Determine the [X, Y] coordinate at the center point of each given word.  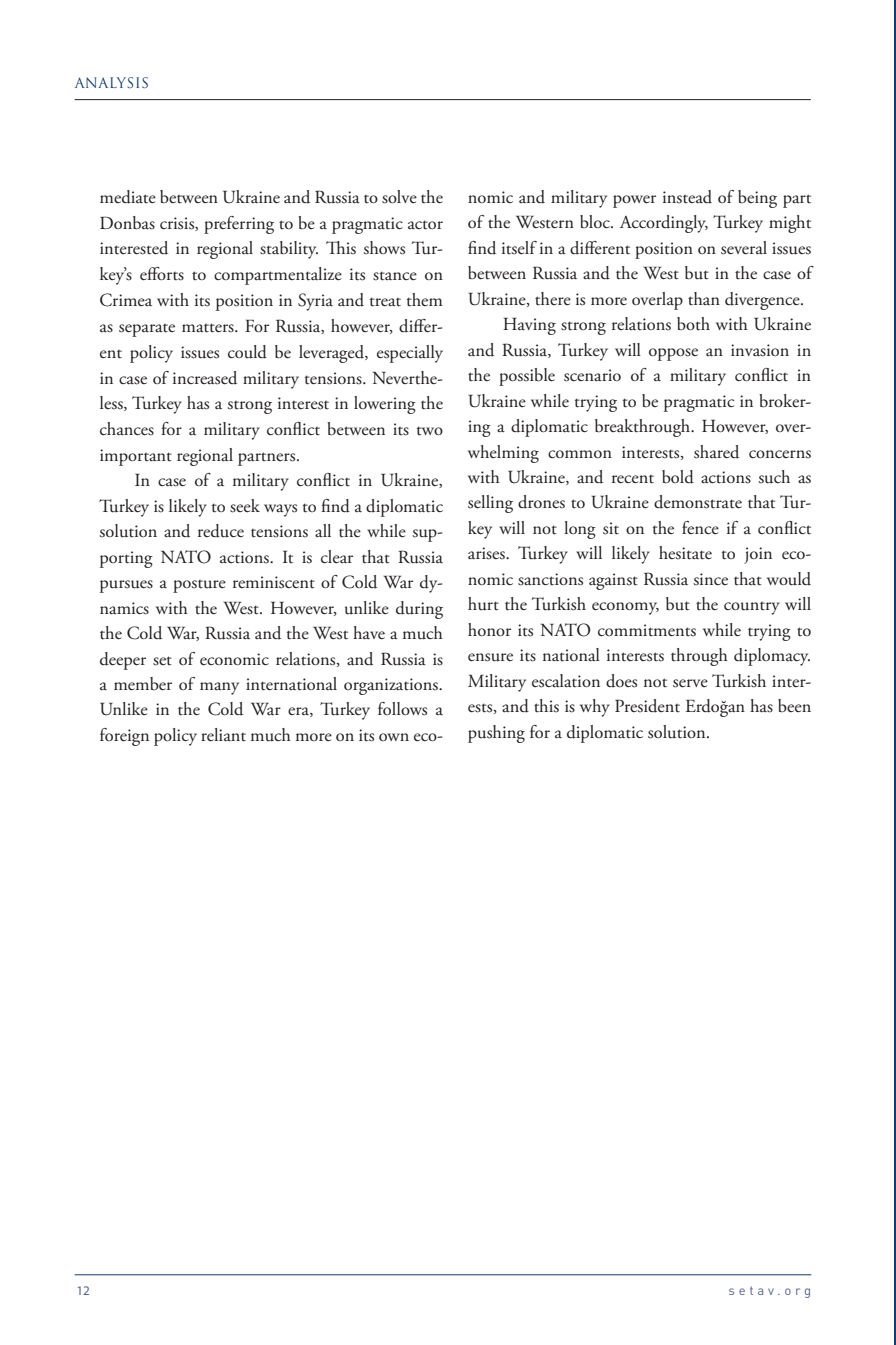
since [711, 579]
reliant [223, 735]
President [647, 706]
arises [487, 553]
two [430, 431]
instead [687, 197]
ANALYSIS [111, 82]
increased [205, 378]
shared [716, 452]
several [744, 248]
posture [199, 586]
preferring [239, 225]
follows [402, 709]
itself [519, 248]
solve [399, 197]
